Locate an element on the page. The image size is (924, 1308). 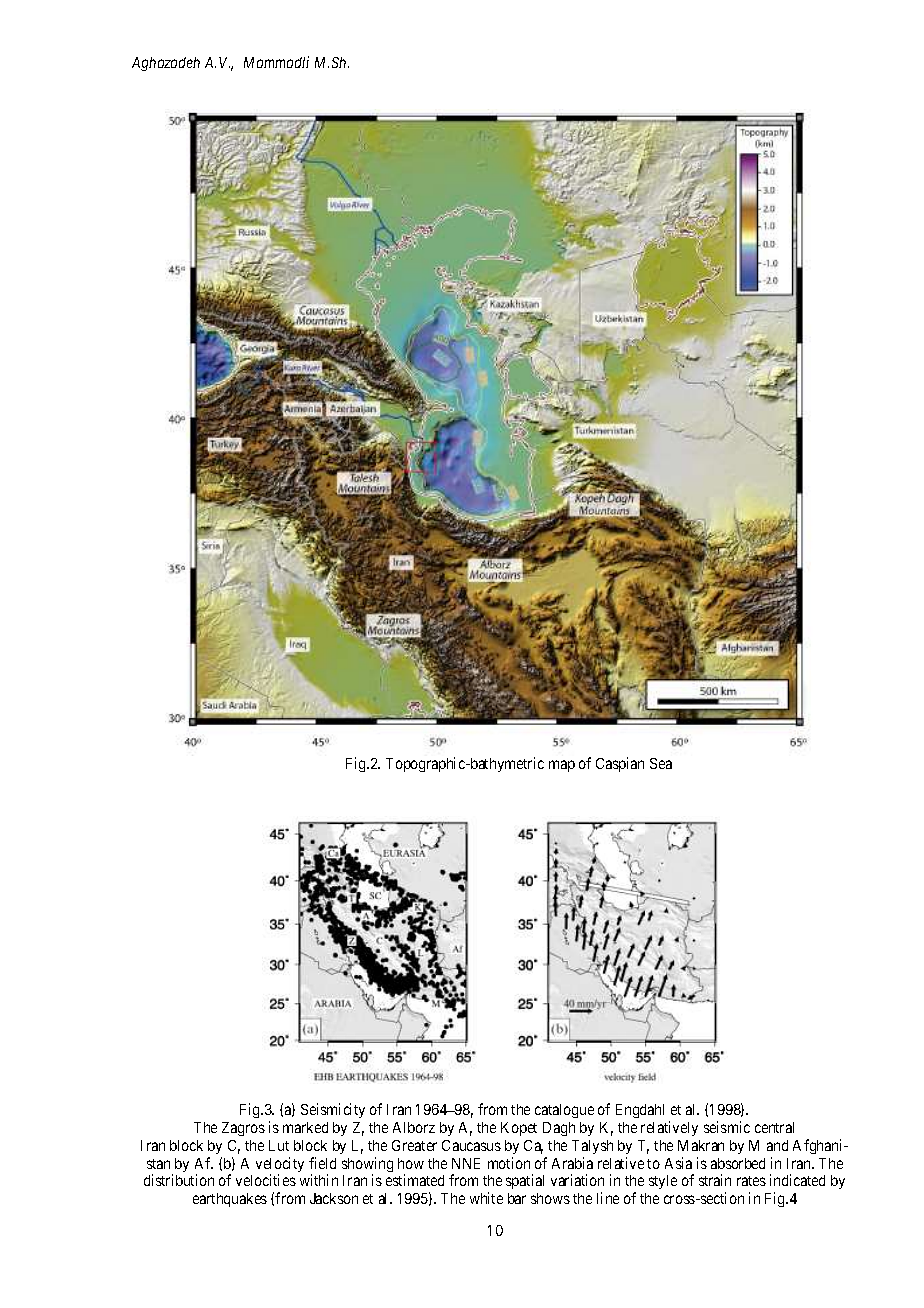
velocities is located at coordinates (266, 1180).
